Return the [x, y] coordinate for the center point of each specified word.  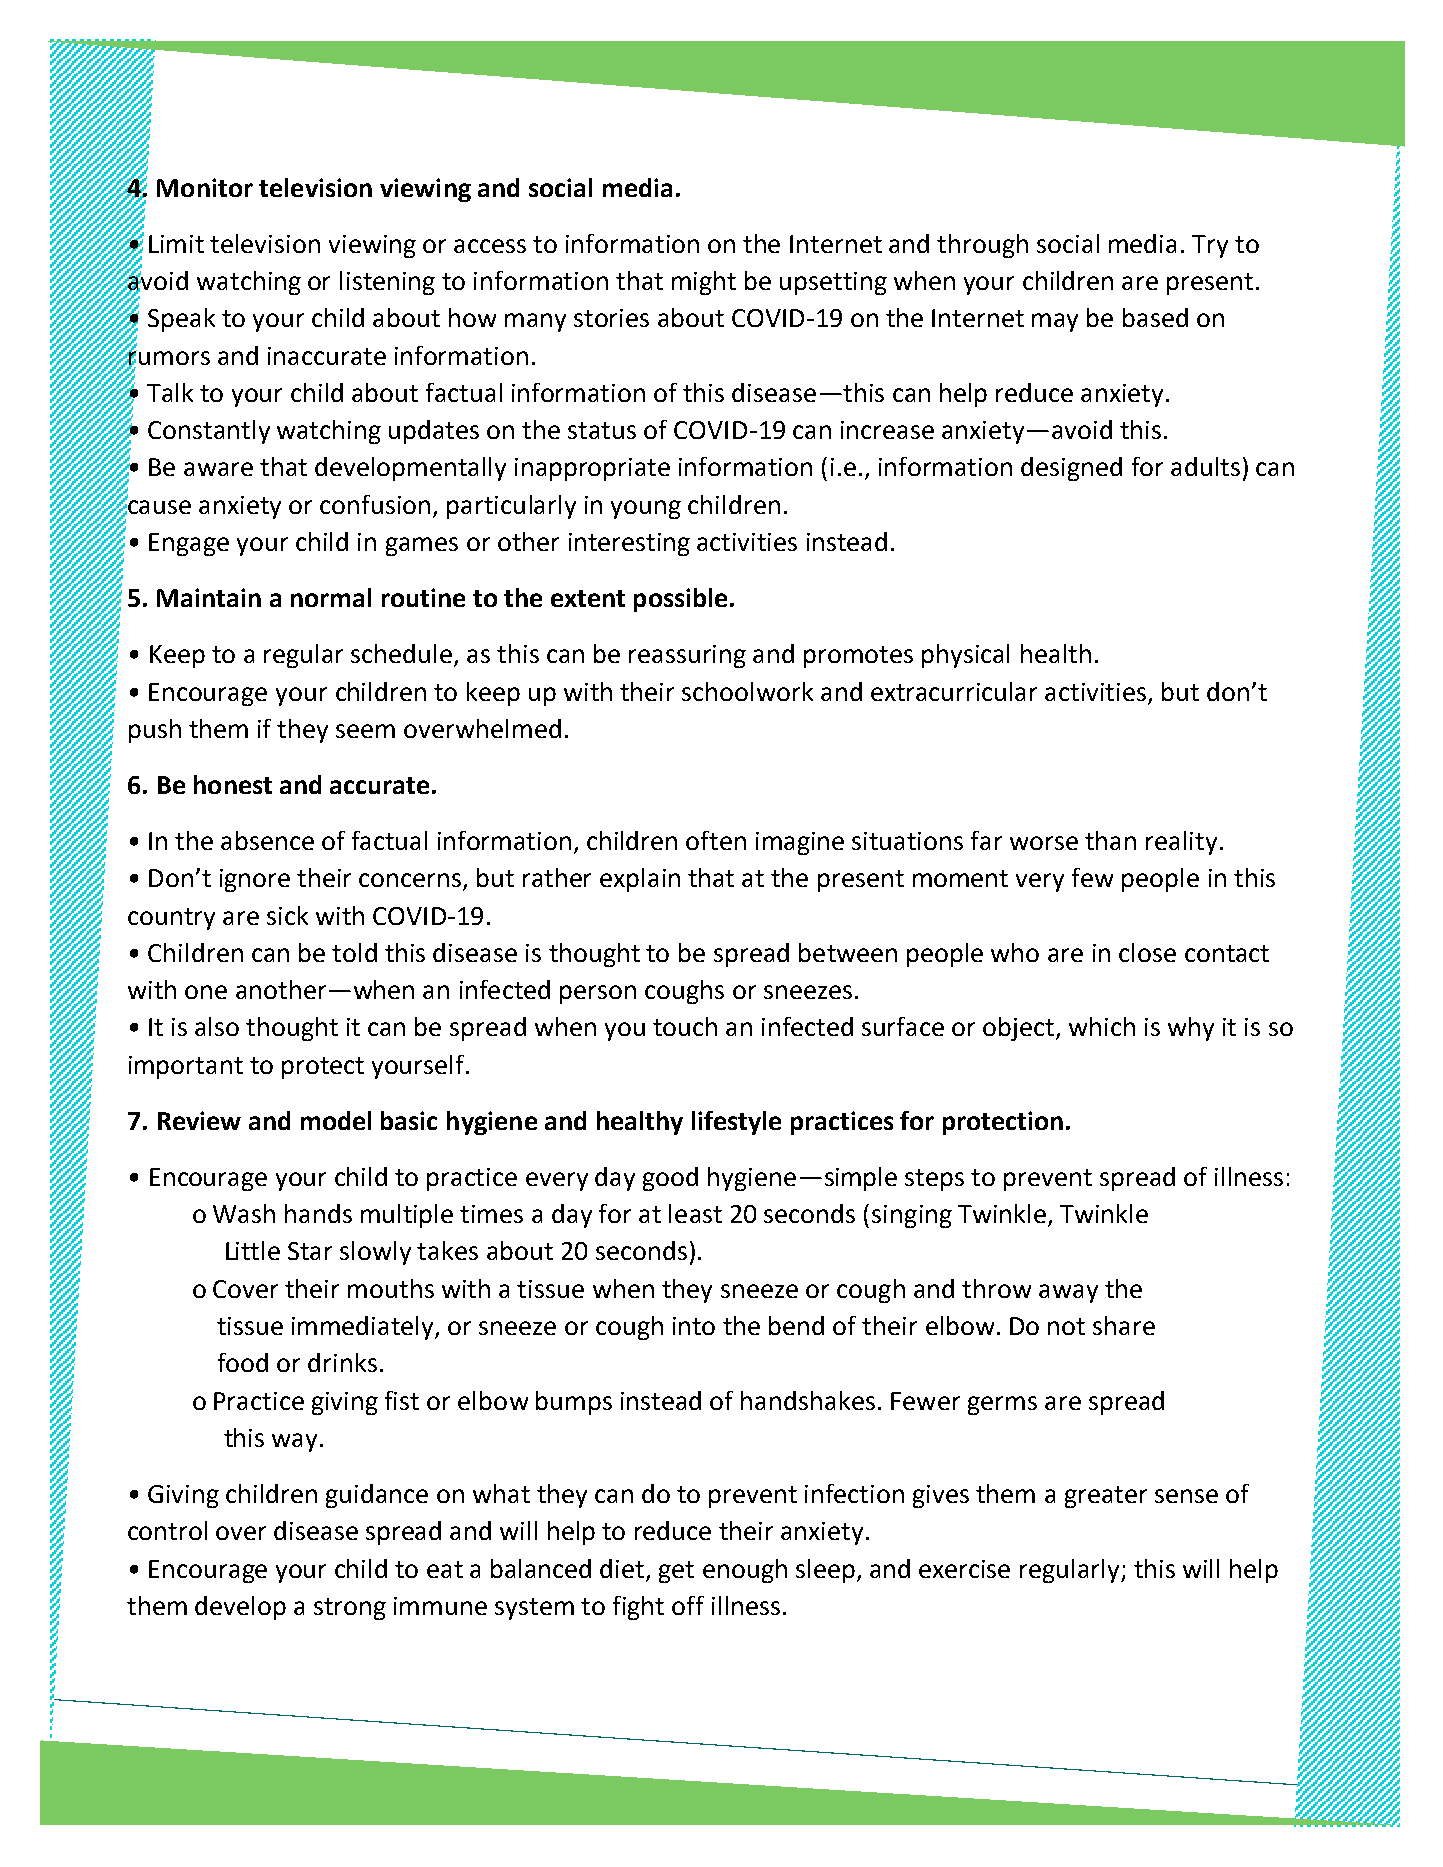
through [982, 246]
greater [1106, 1497]
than [1110, 840]
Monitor [205, 187]
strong [350, 1609]
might [704, 283]
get [676, 1572]
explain [640, 880]
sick [287, 915]
